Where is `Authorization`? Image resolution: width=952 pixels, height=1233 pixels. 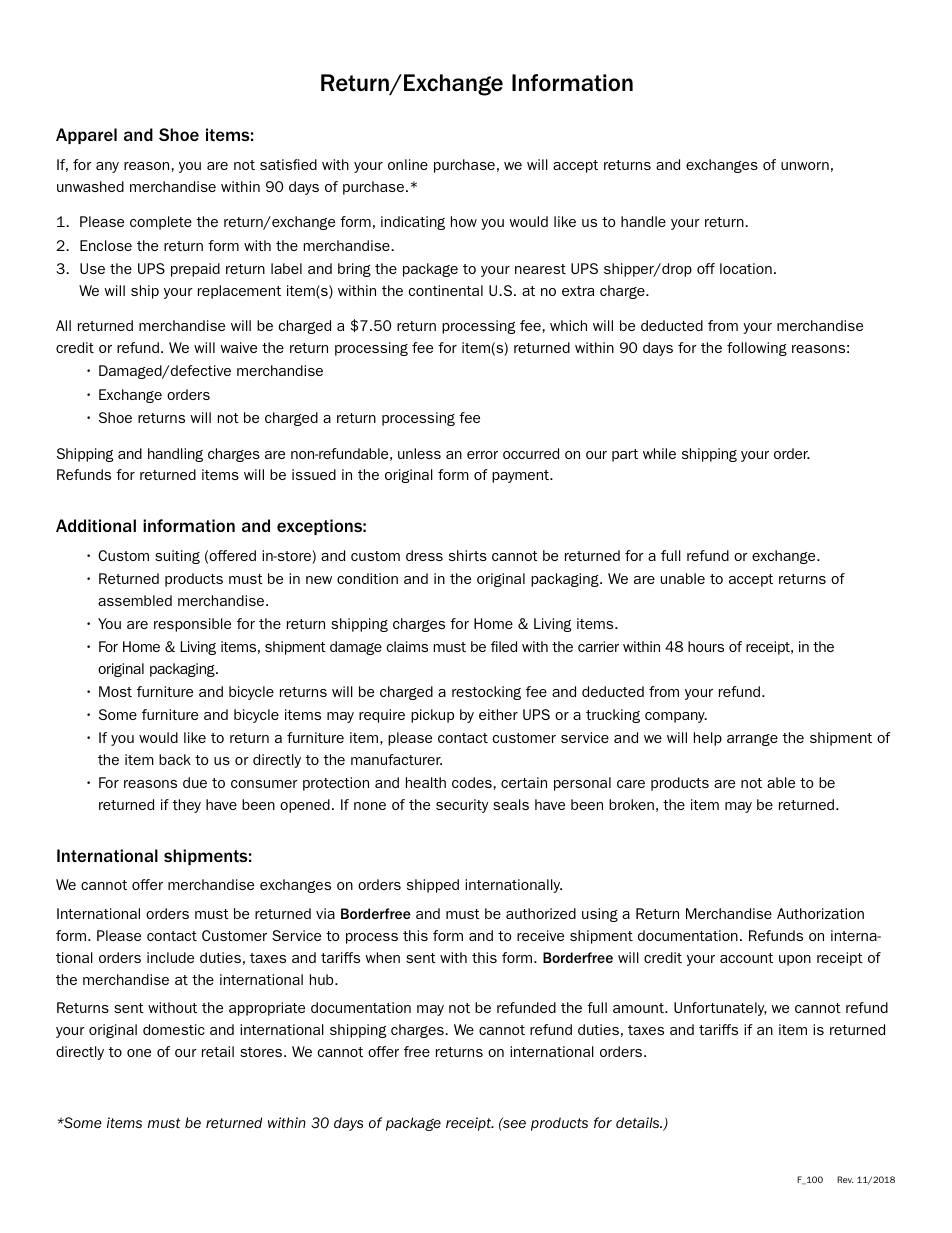
Authorization is located at coordinates (820, 913).
